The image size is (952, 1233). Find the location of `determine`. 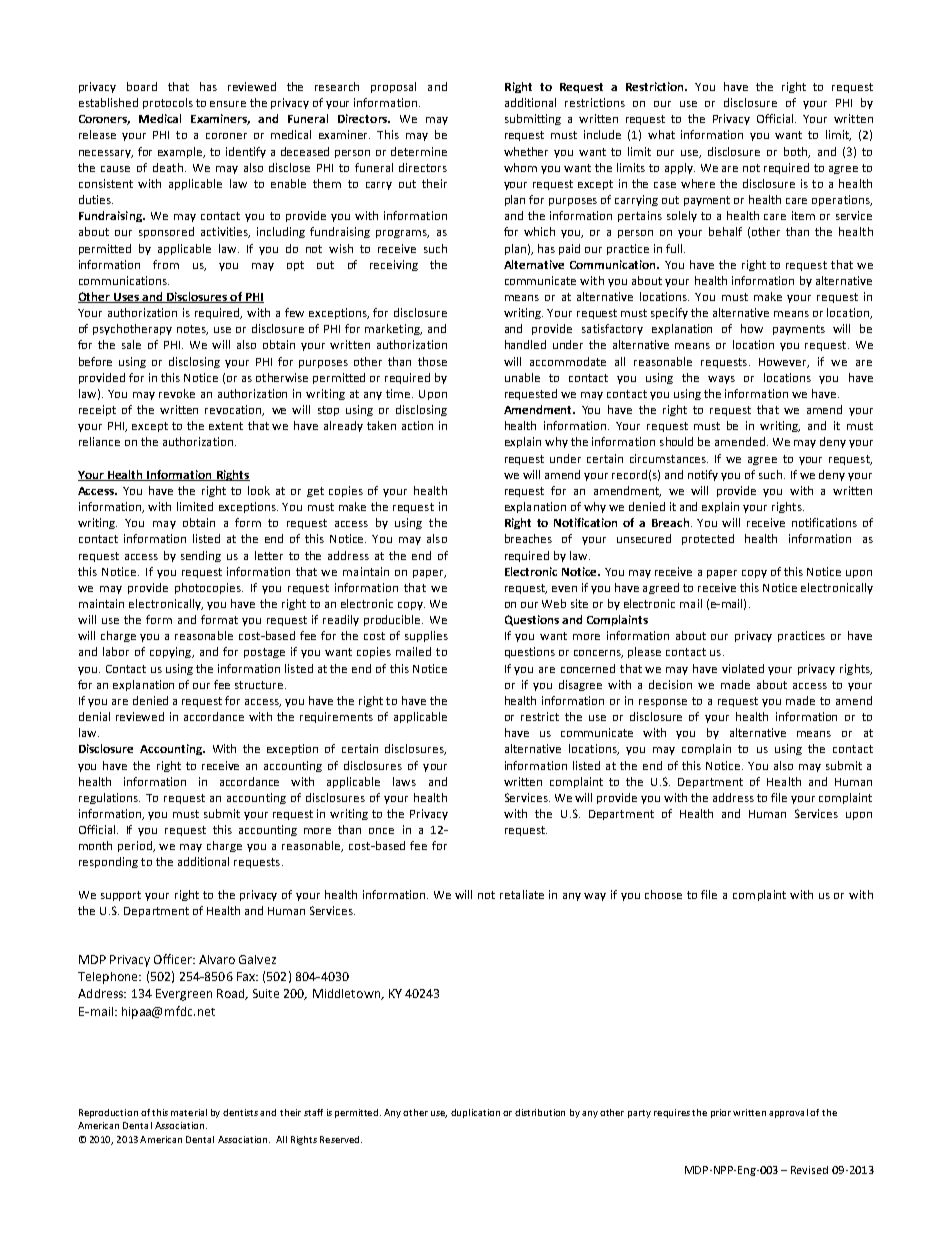

determine is located at coordinates (419, 151).
